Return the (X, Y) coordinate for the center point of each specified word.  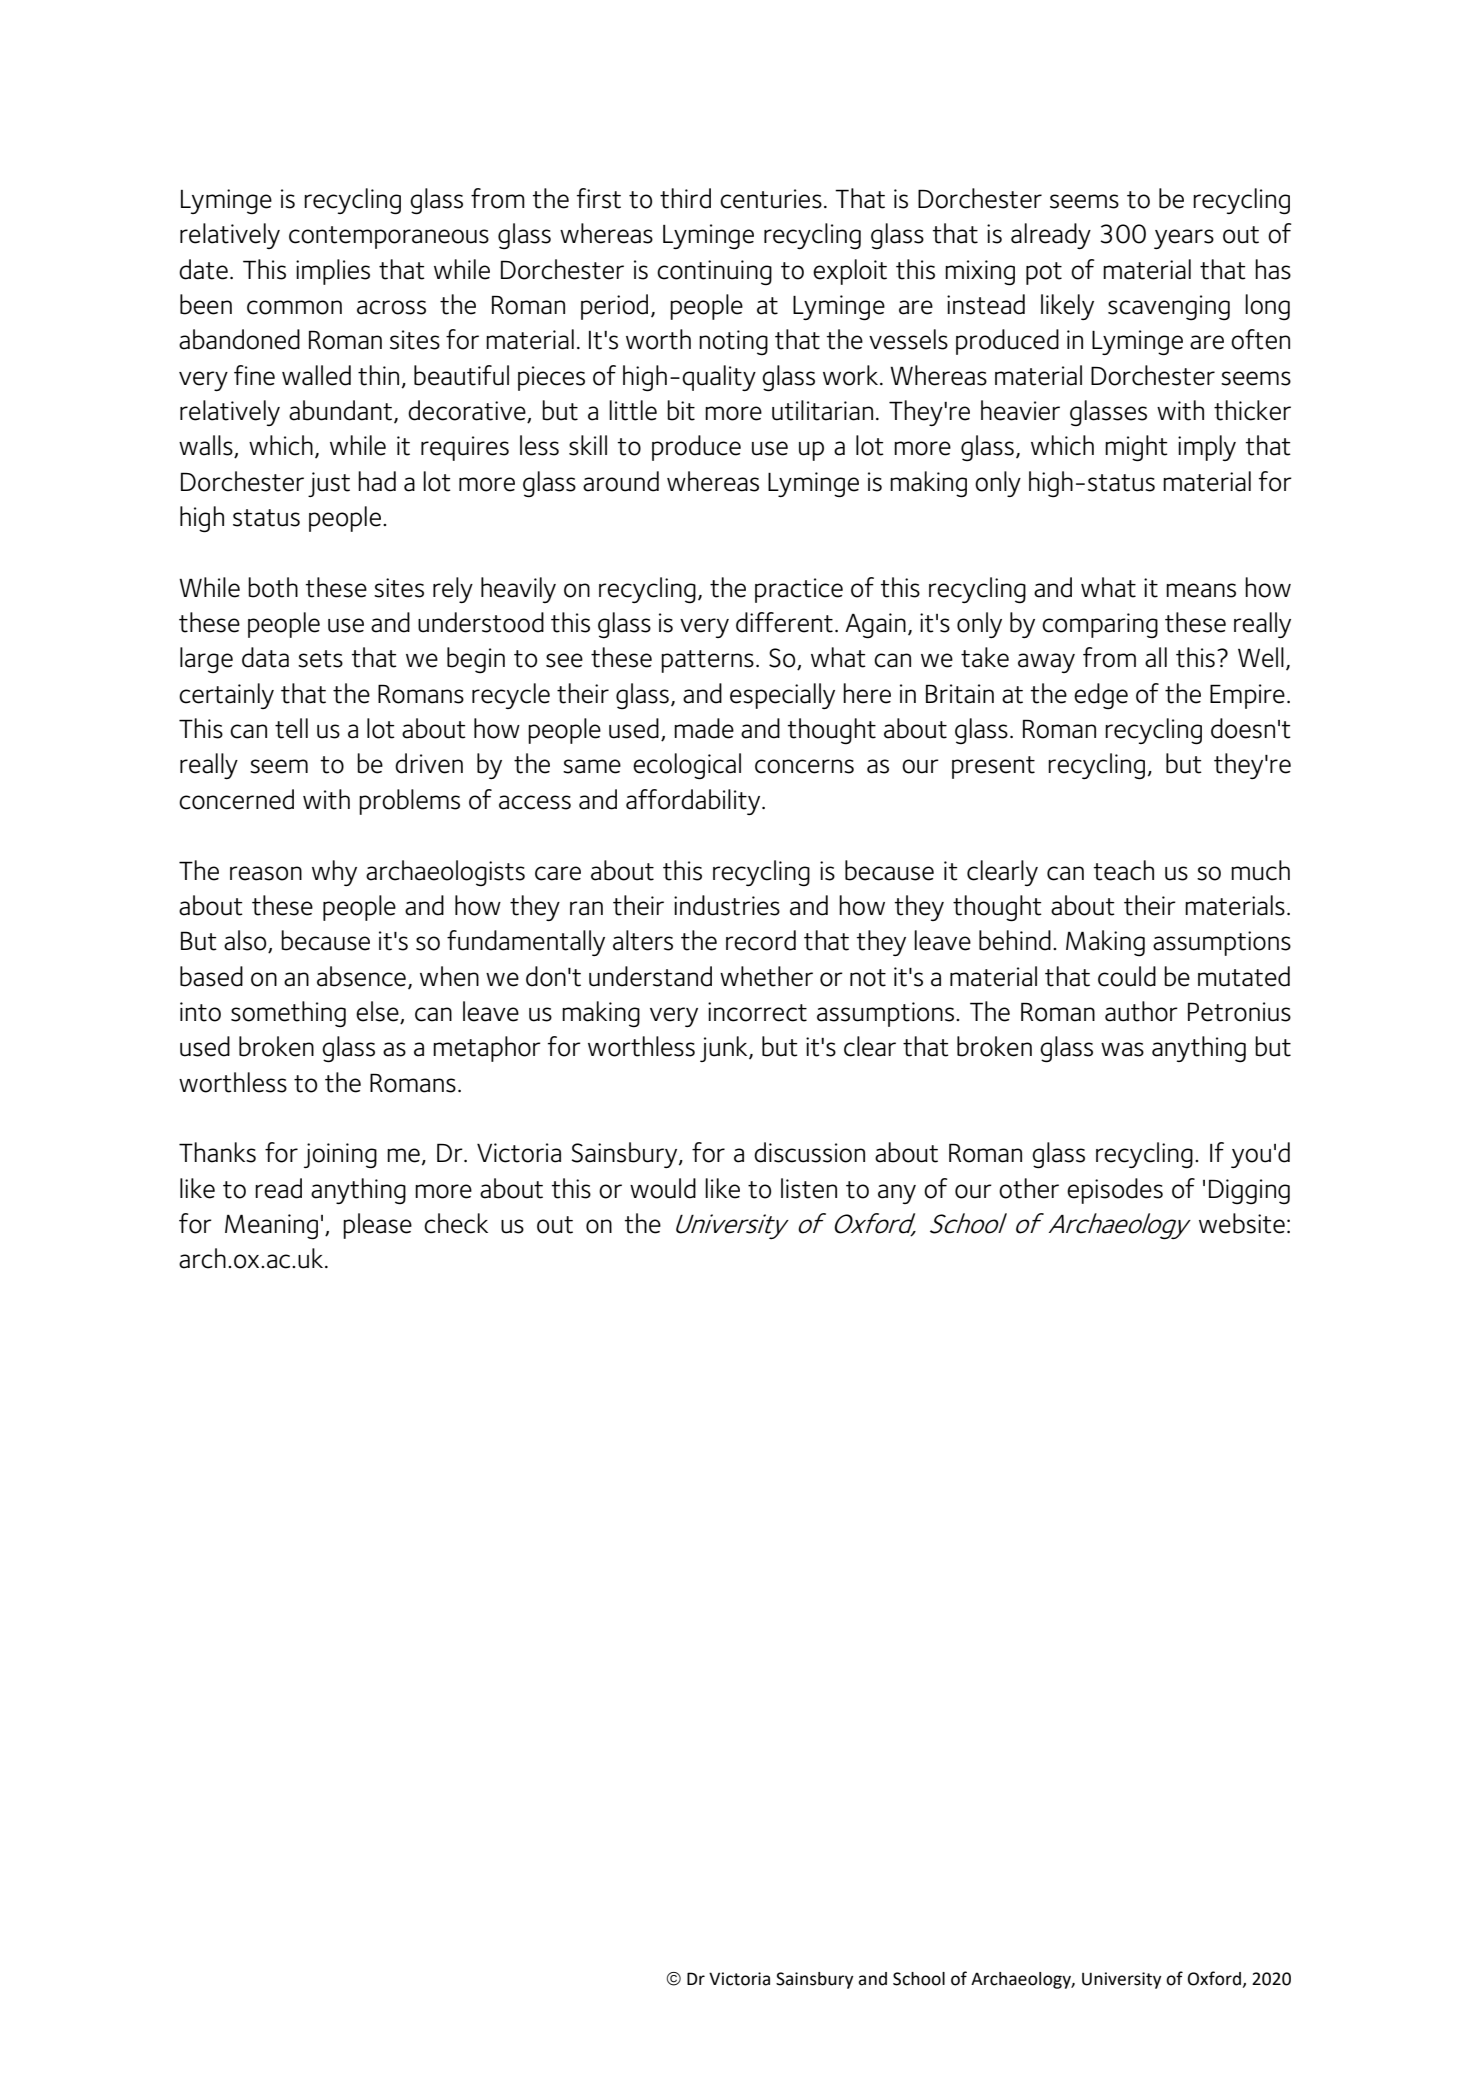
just (329, 484)
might (1136, 448)
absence (361, 976)
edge (1101, 696)
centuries (771, 199)
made (704, 728)
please (377, 1226)
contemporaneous (389, 237)
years (1184, 239)
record (761, 940)
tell (291, 728)
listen (809, 1188)
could (1127, 976)
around (621, 481)
